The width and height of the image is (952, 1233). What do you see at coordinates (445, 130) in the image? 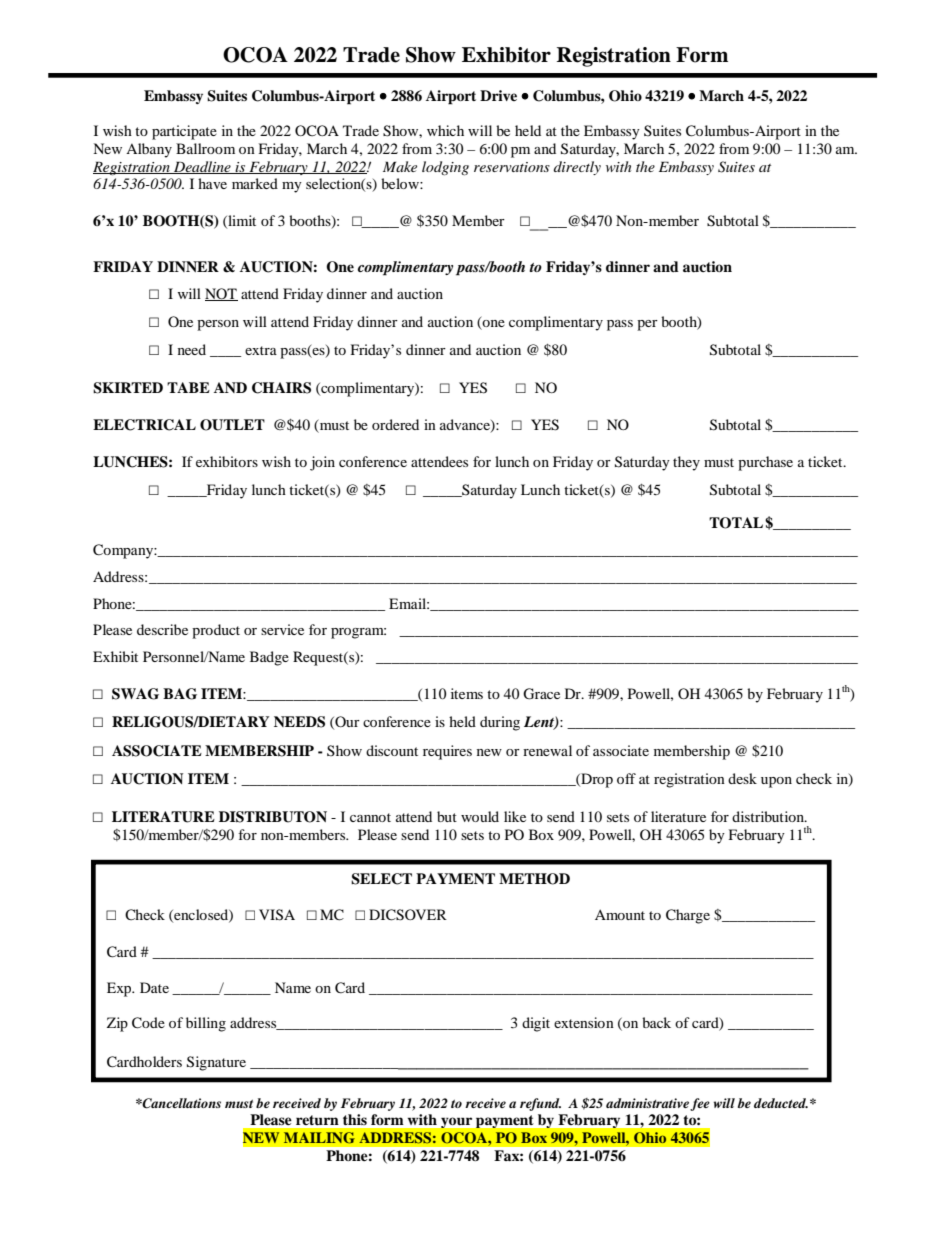
I see `which` at bounding box center [445, 130].
